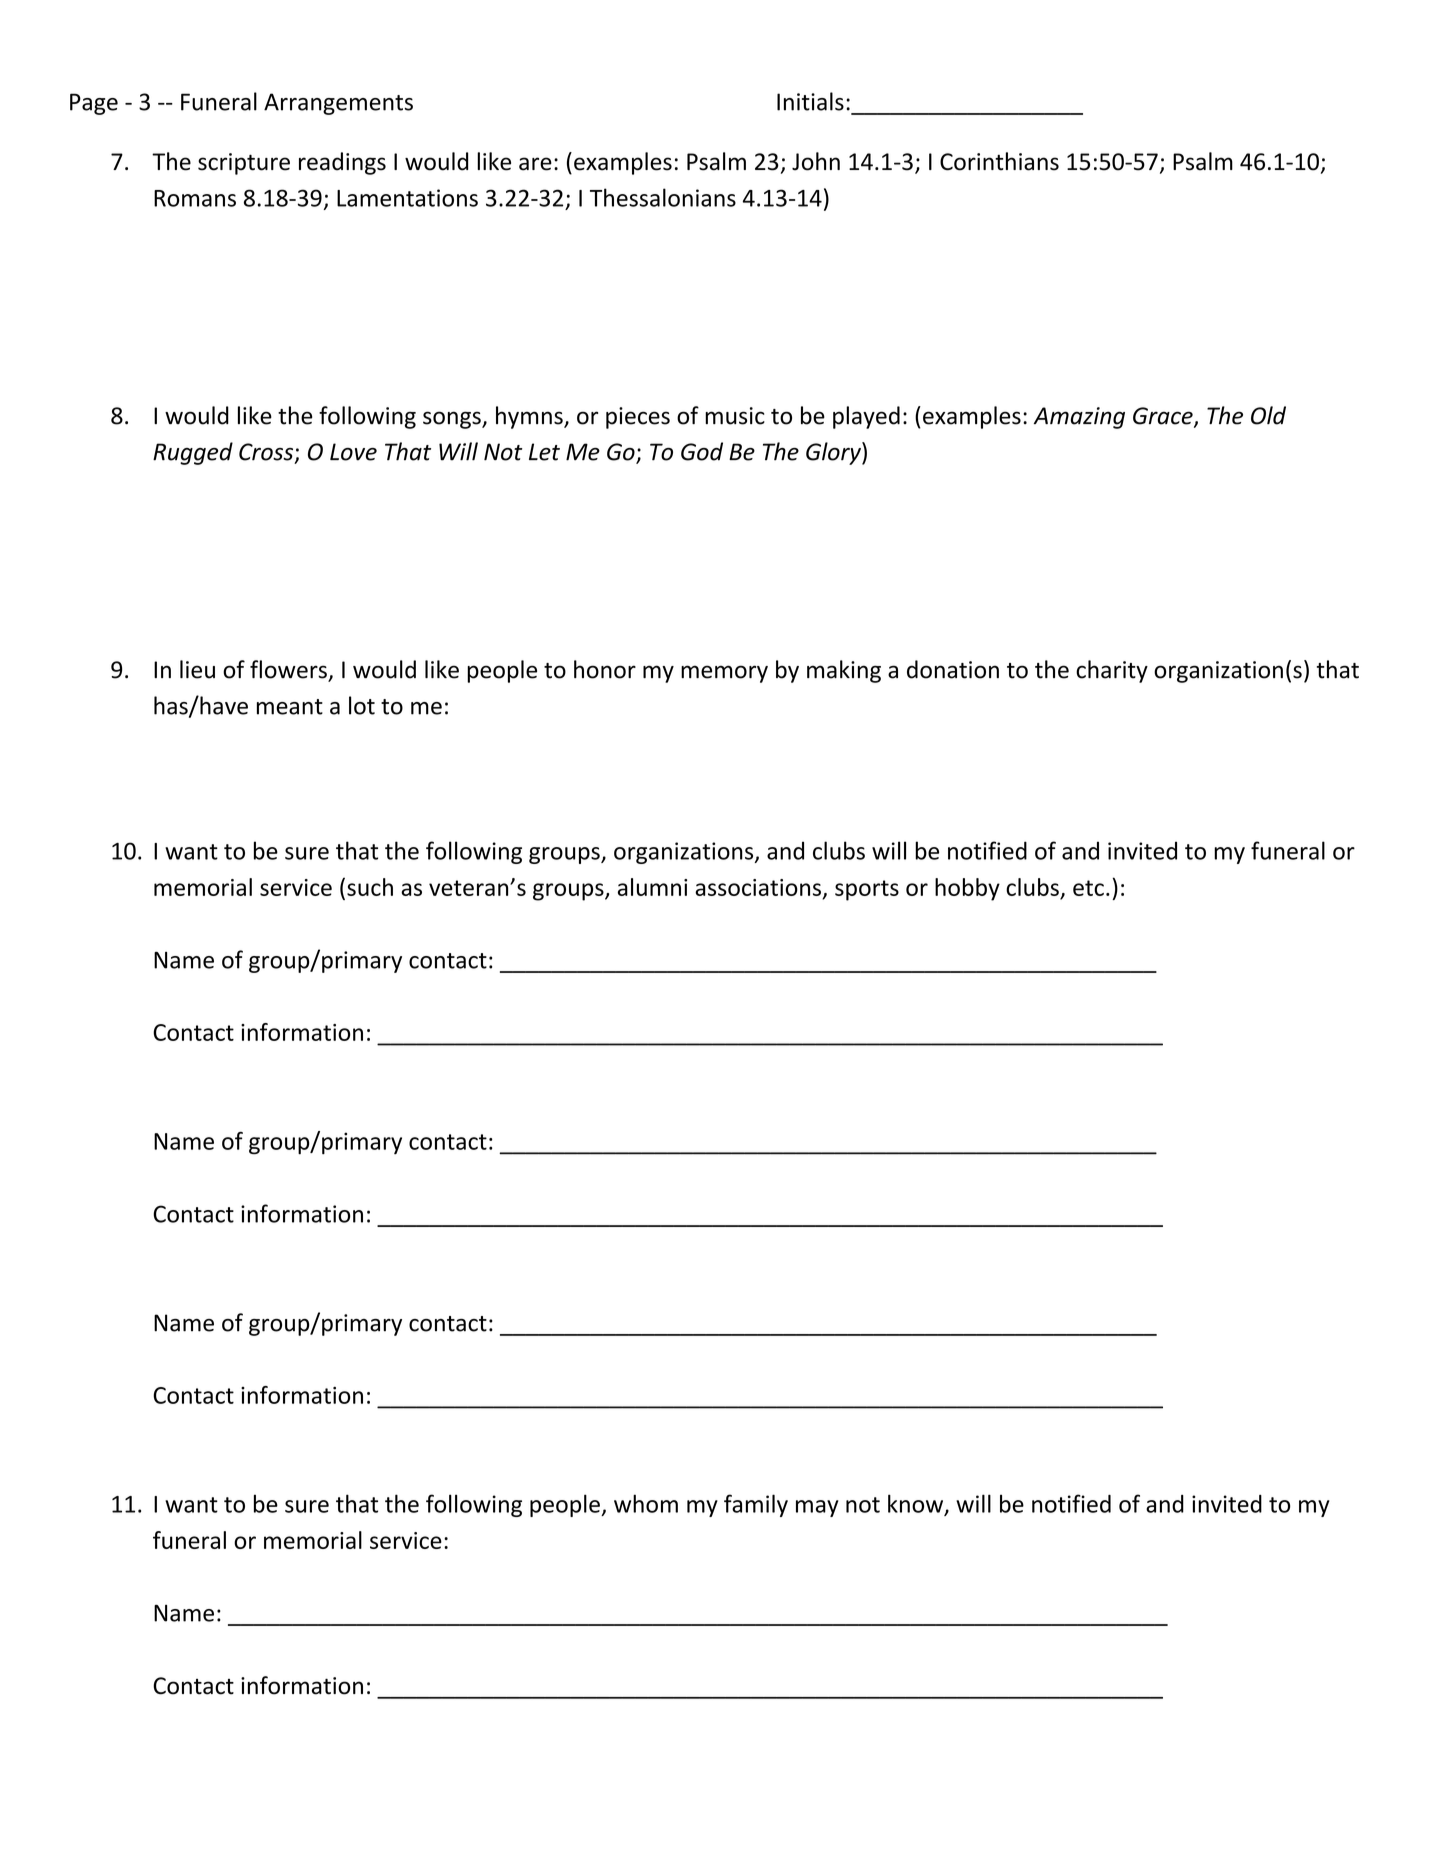  I want to click on lieu, so click(197, 669).
